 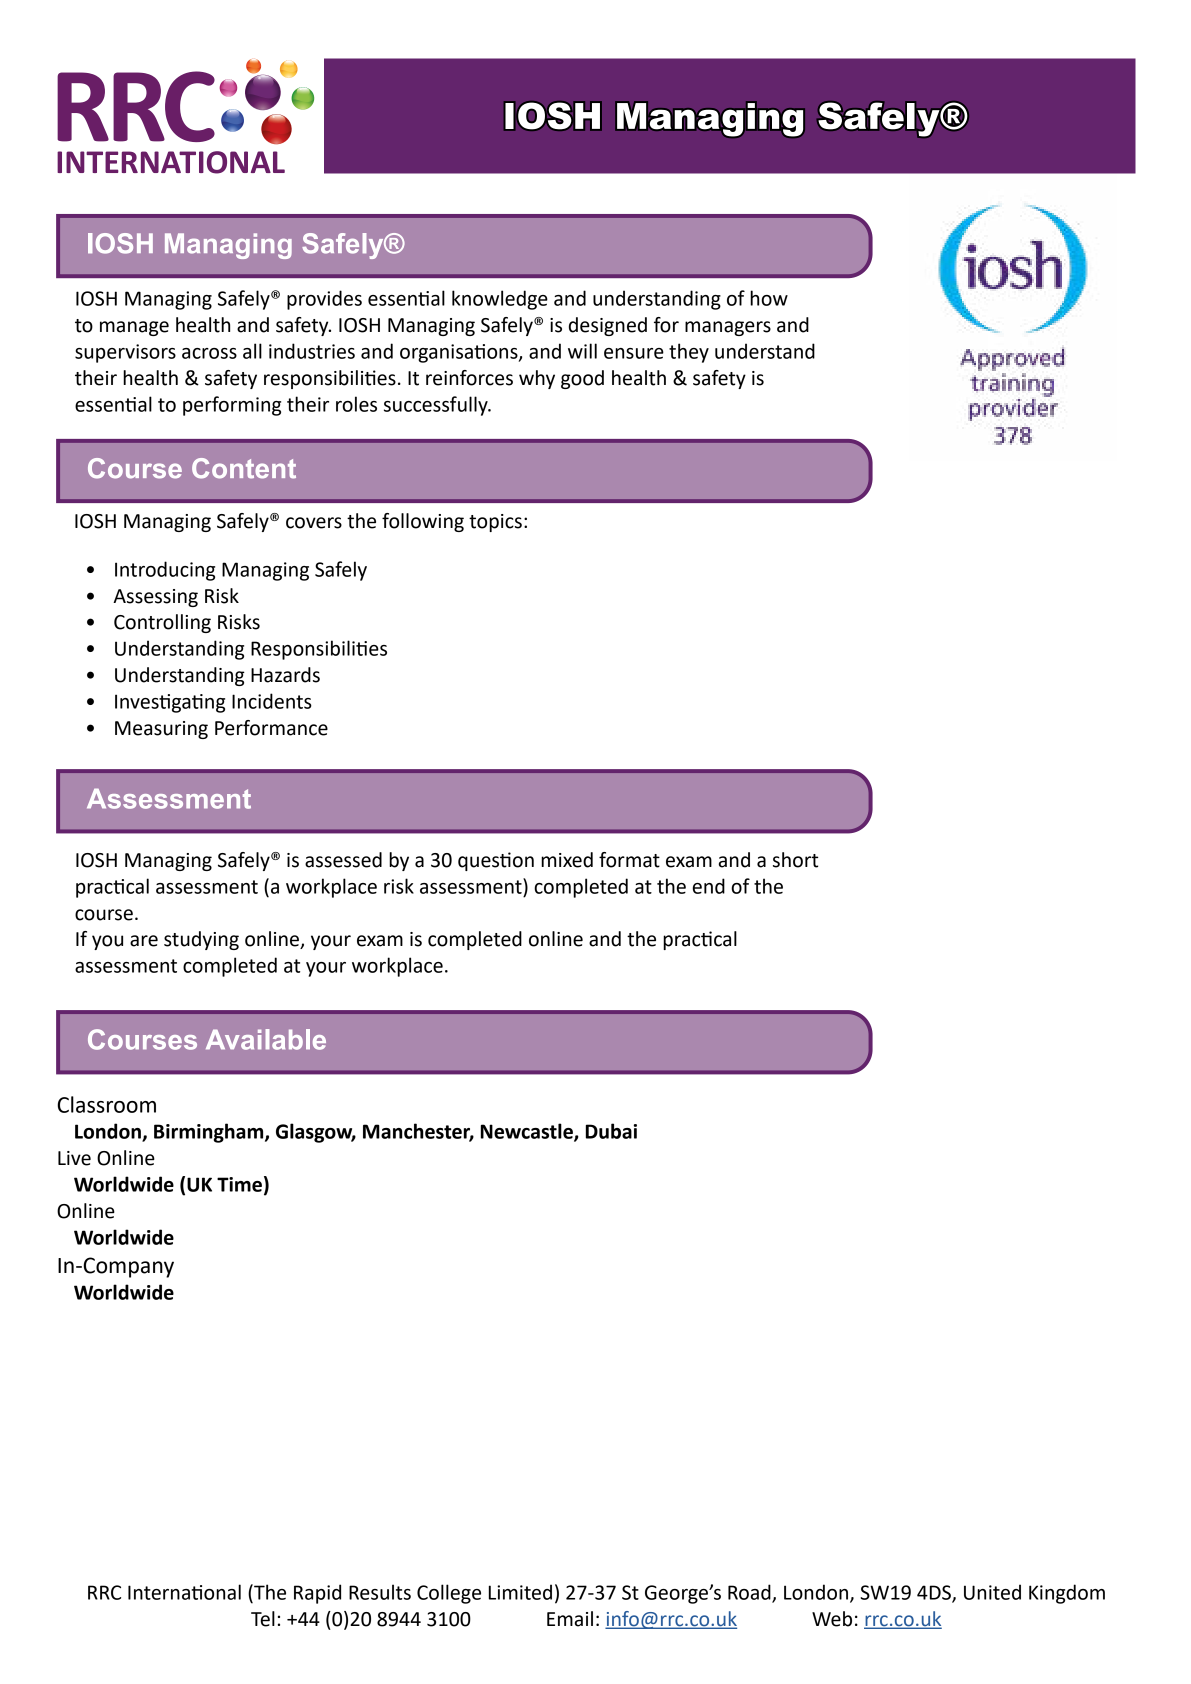 I want to click on International, so click(x=184, y=1592).
